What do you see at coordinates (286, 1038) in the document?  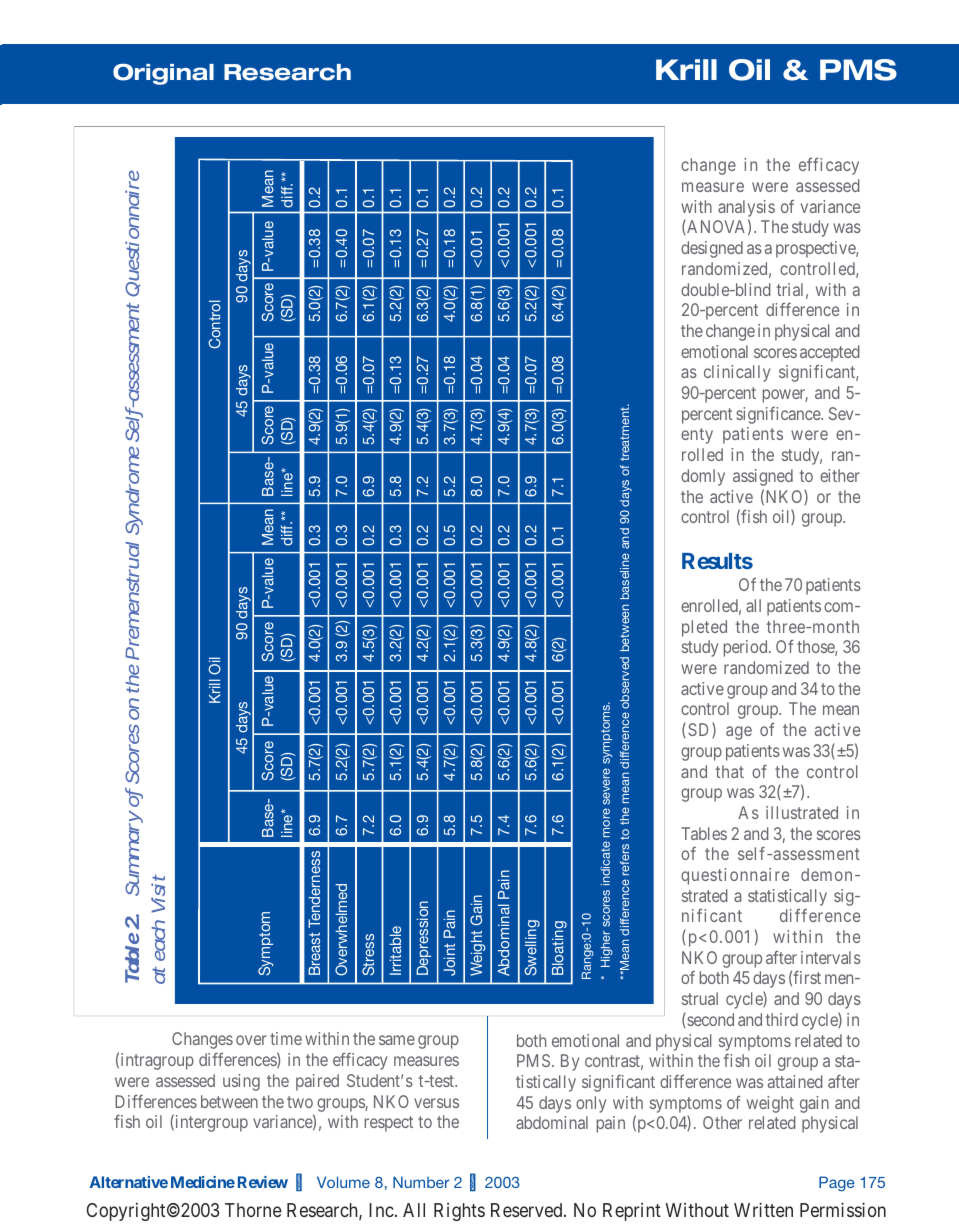 I see `time` at bounding box center [286, 1038].
